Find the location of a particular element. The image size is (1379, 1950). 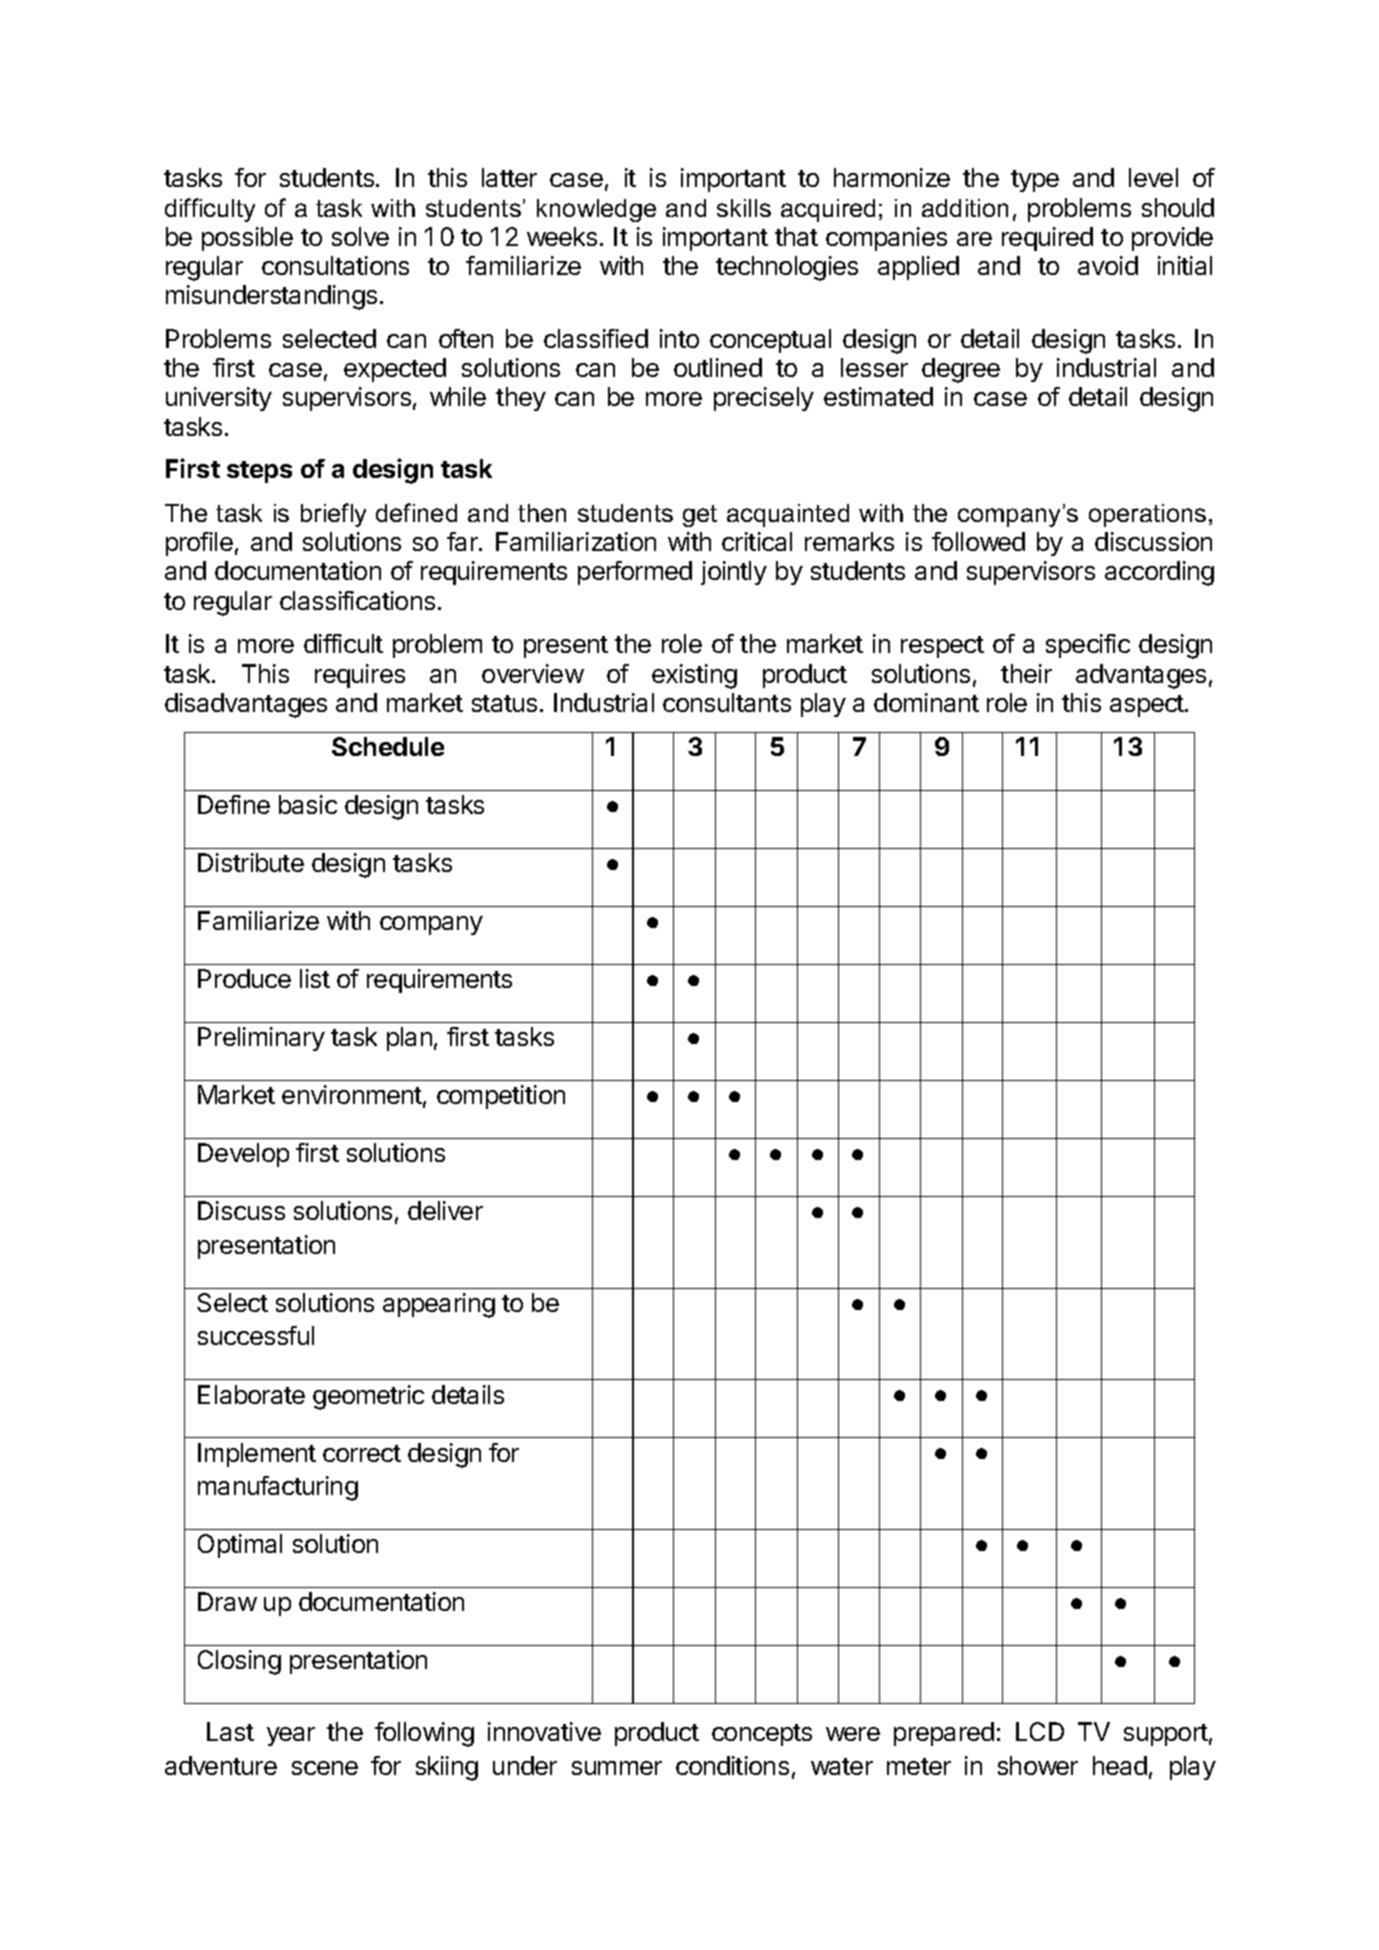

conditions is located at coordinates (732, 1765).
